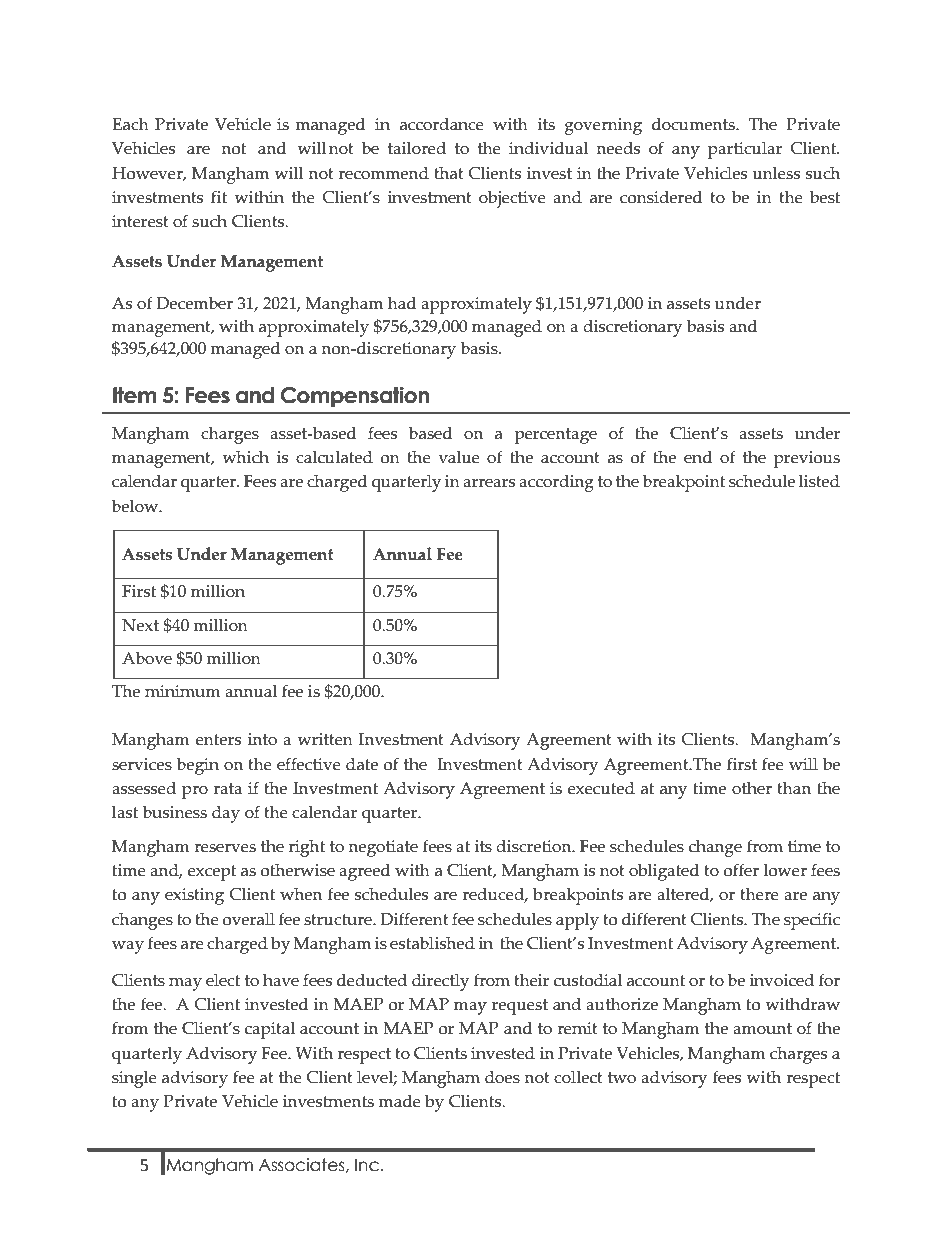  What do you see at coordinates (745, 150) in the screenshot?
I see `particular` at bounding box center [745, 150].
